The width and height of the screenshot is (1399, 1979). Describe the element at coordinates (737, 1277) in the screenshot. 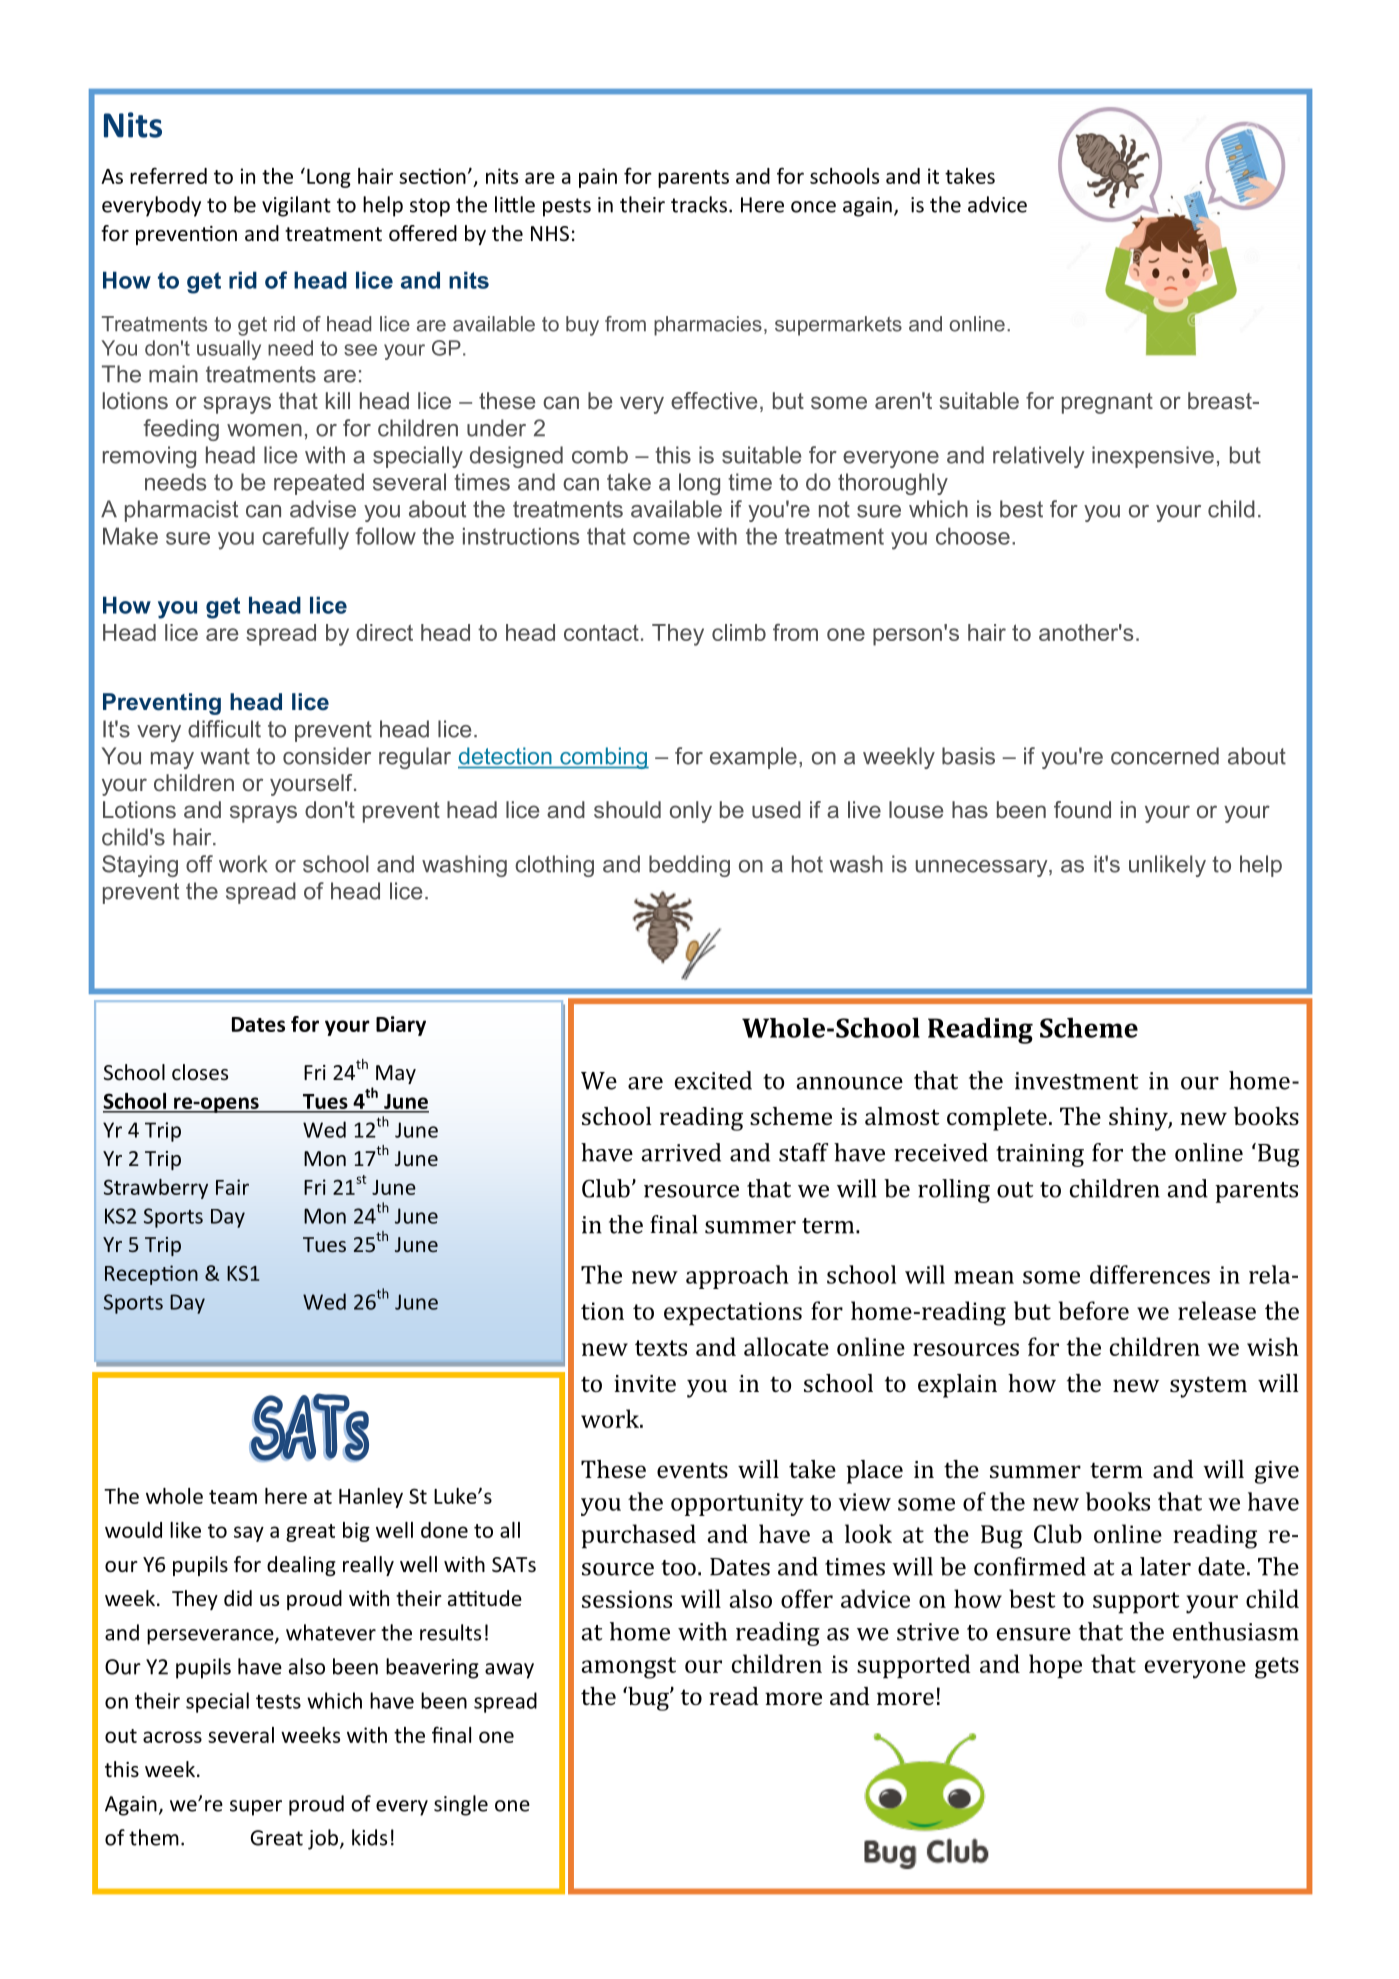

I see `approach` at that location.
